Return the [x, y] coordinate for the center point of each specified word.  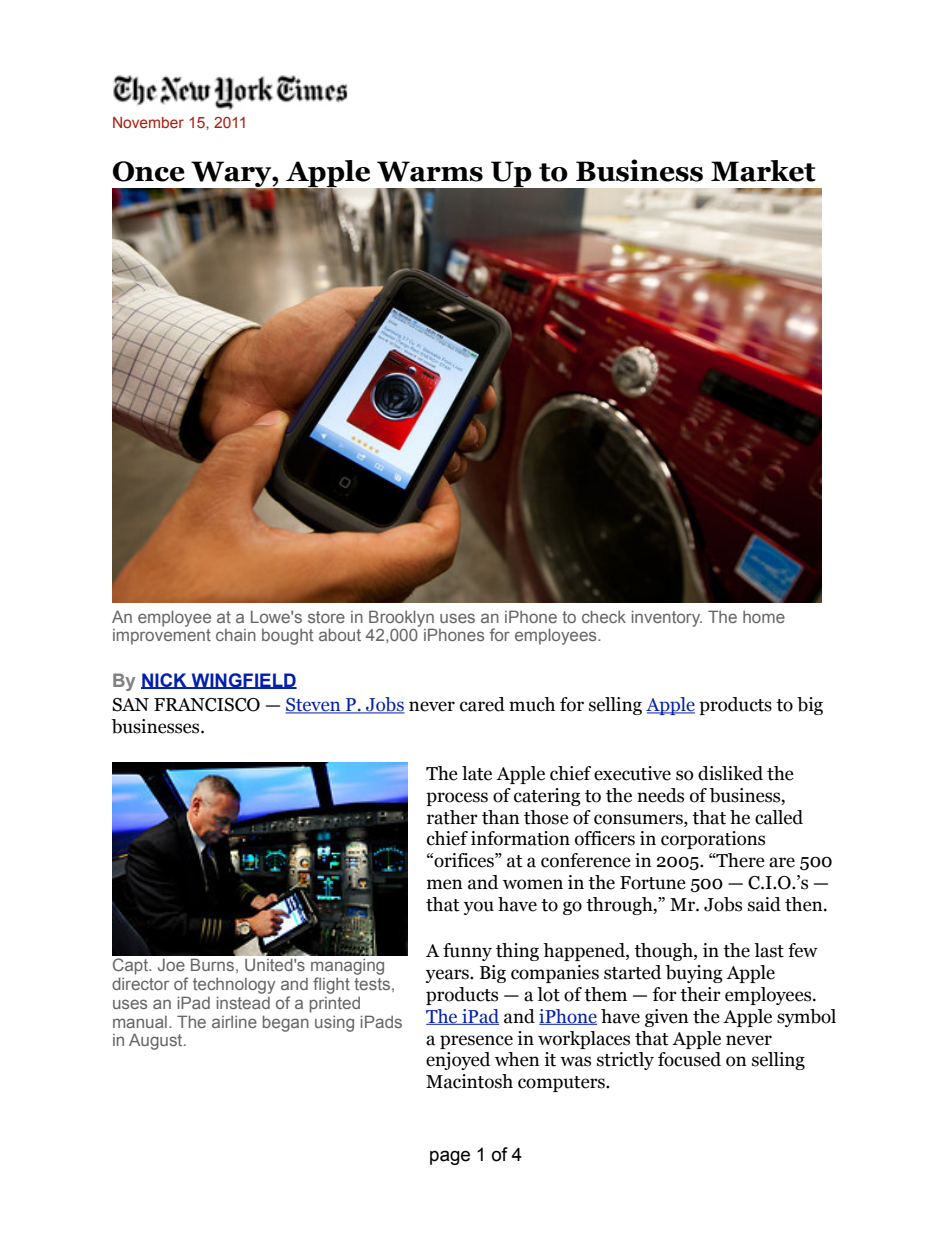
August [157, 1041]
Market [763, 171]
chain [236, 635]
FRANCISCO [207, 705]
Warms [430, 171]
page [450, 1157]
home [764, 617]
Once [149, 171]
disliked [730, 773]
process [457, 799]
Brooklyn [401, 619]
